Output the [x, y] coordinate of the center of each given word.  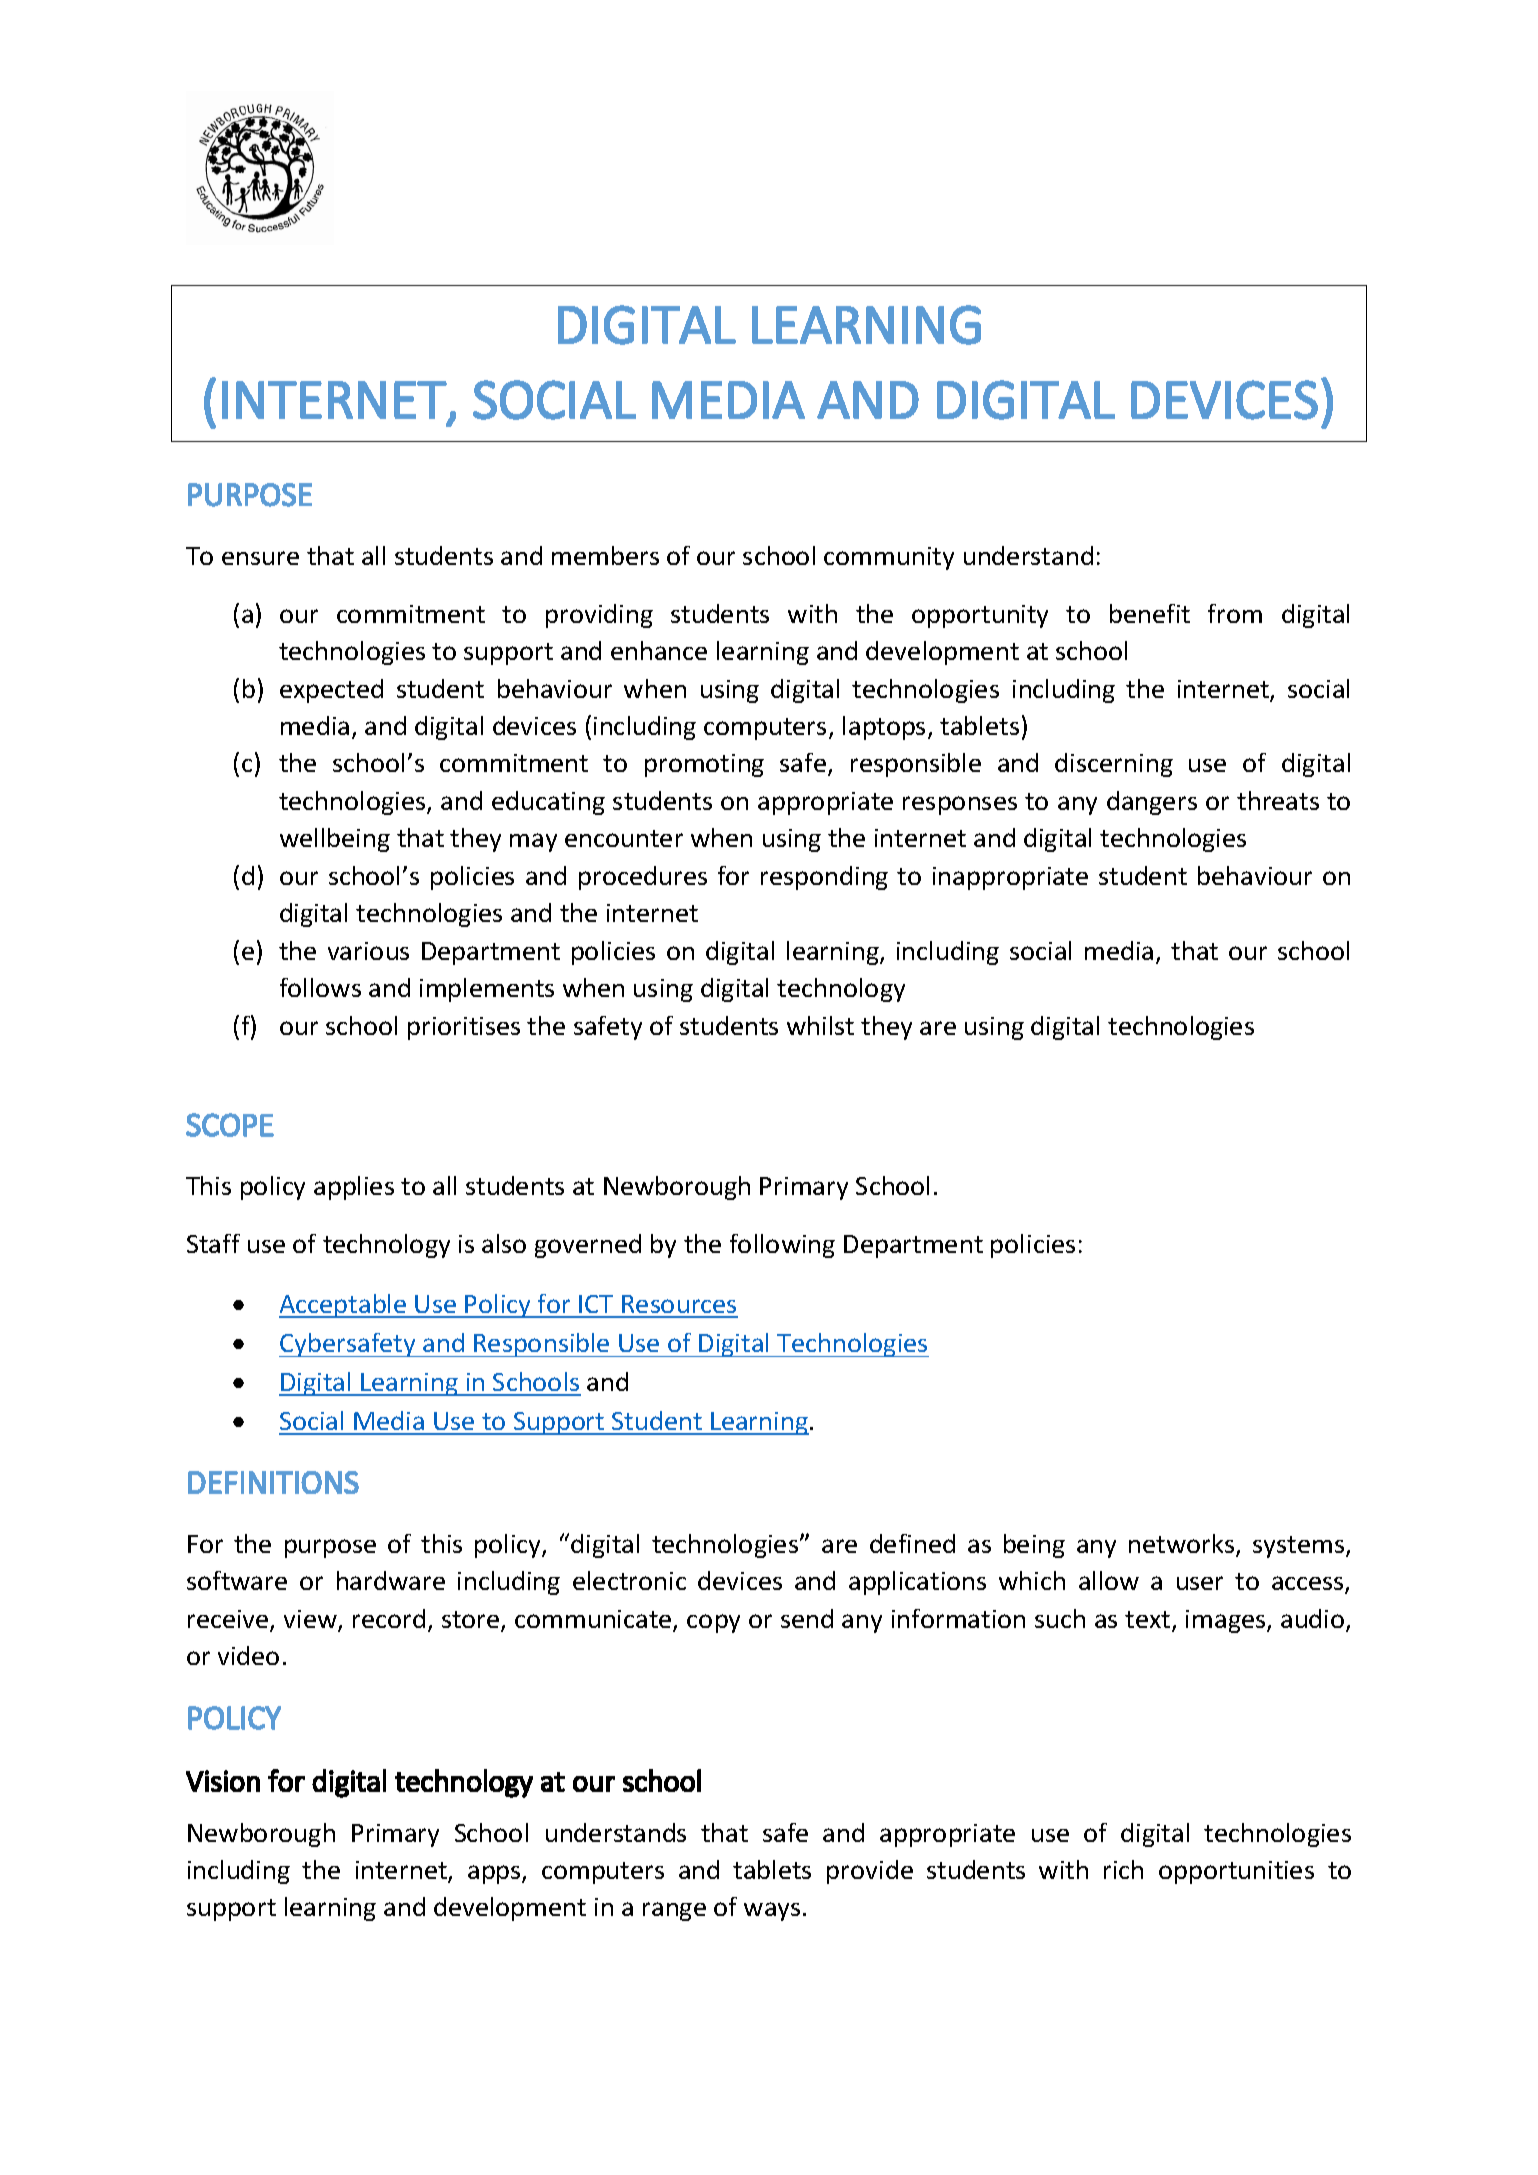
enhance [659, 650]
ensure [260, 558]
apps [495, 1874]
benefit [1150, 613]
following [782, 1246]
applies [354, 1188]
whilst [820, 1025]
